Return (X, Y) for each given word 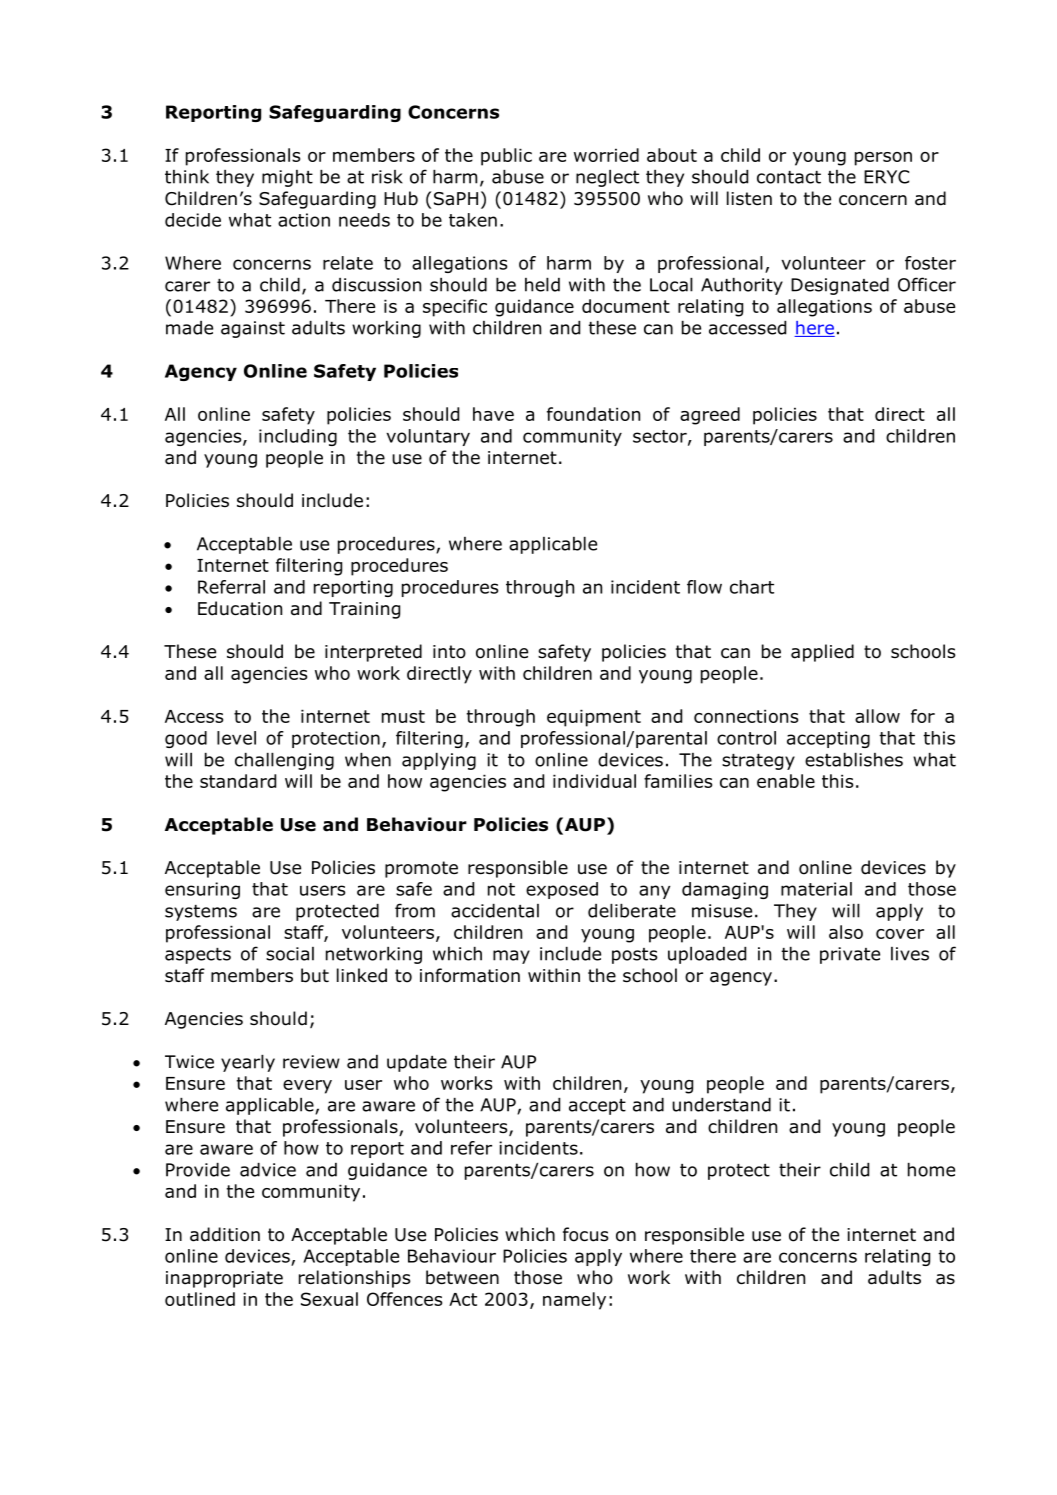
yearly (248, 1063)
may (511, 957)
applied (822, 653)
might (287, 178)
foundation (593, 414)
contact (789, 177)
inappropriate (224, 1279)
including (298, 437)
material (816, 889)
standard (238, 781)
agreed (710, 416)
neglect (607, 178)
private (850, 955)
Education (240, 608)
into (449, 652)
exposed (562, 890)
